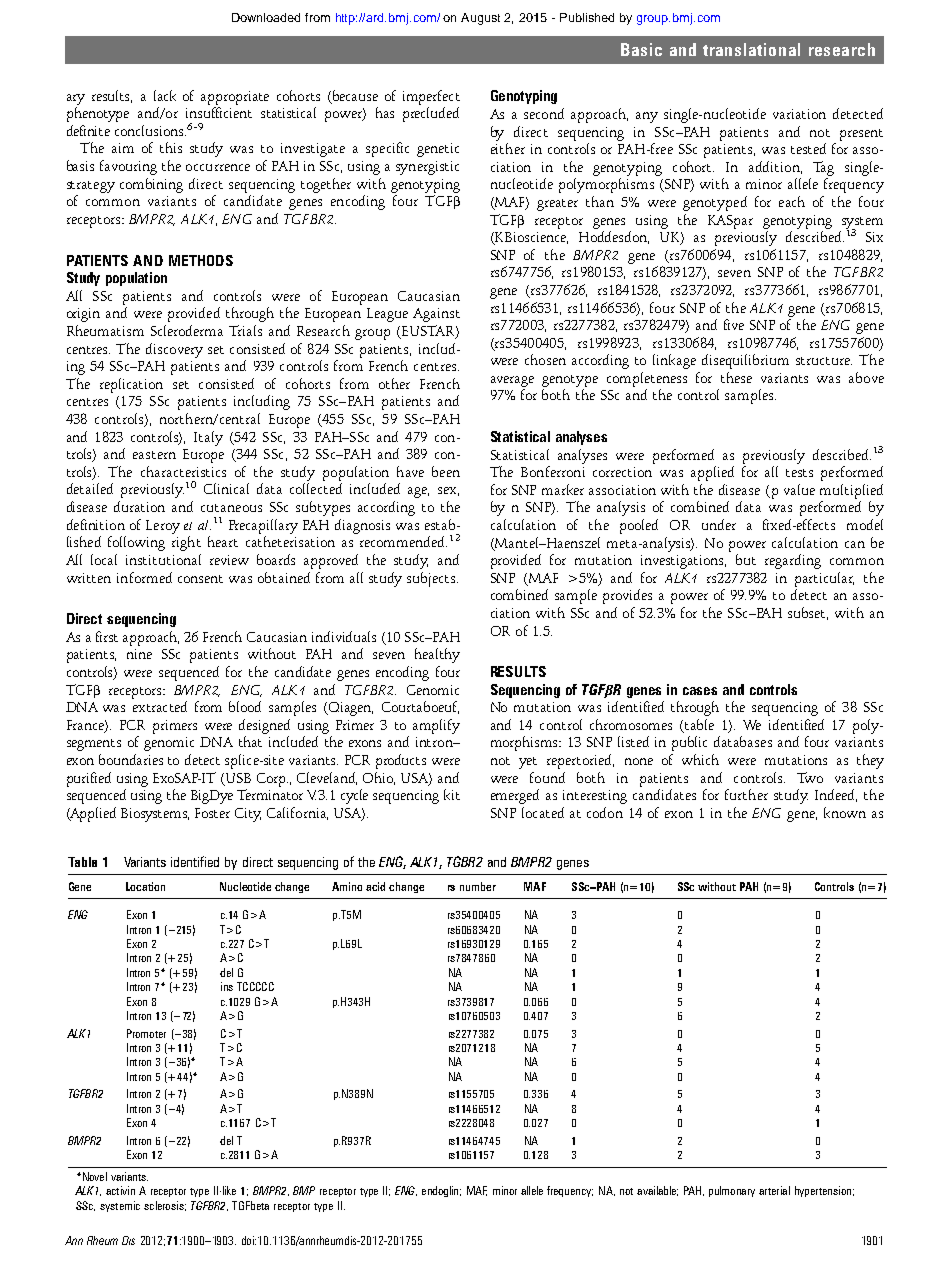  I want to click on subjects, so click(432, 579).
